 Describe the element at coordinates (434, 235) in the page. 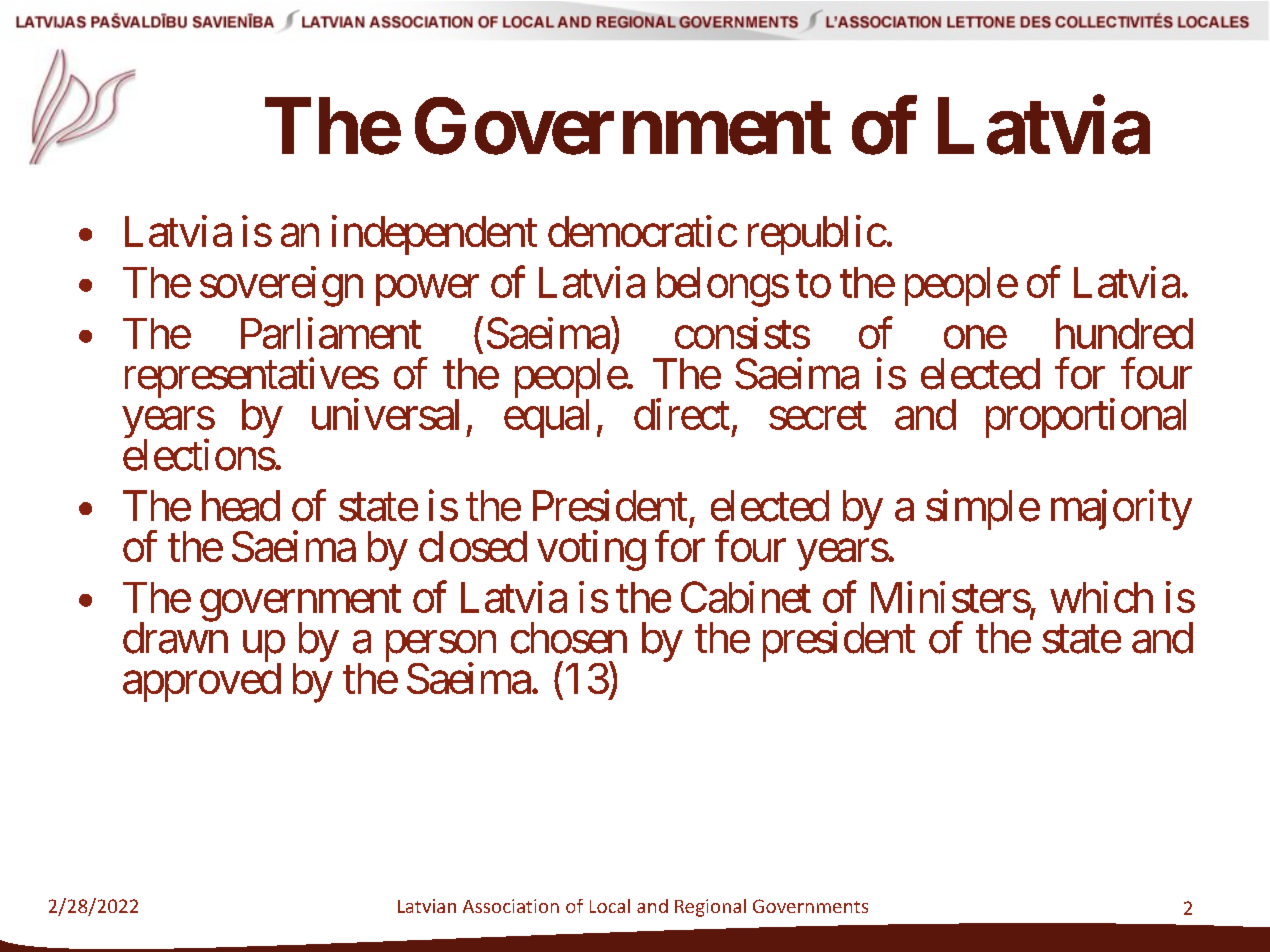

I see `independent` at that location.
